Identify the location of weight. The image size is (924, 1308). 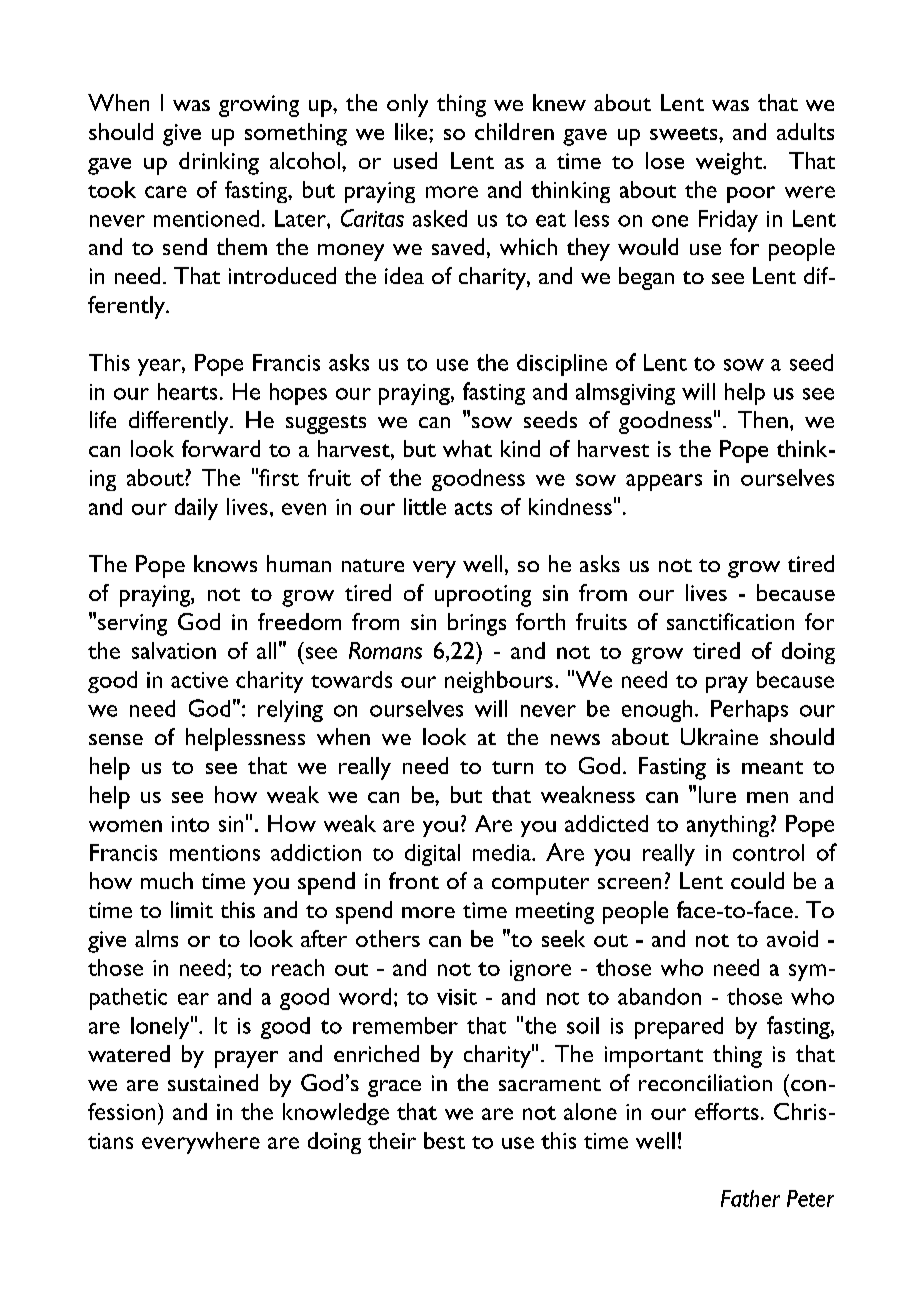
(730, 163).
